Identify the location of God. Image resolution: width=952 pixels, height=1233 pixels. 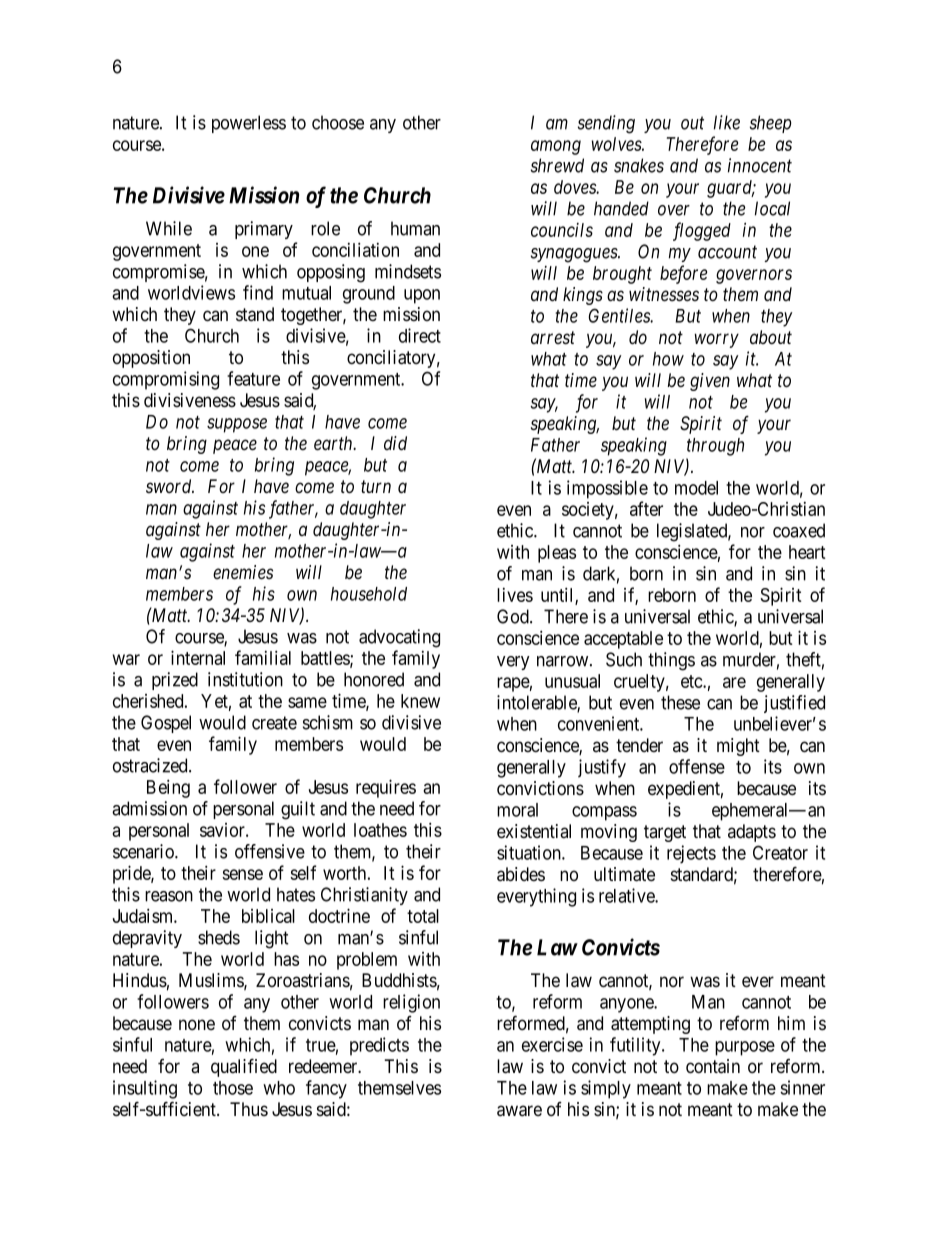
(514, 616).
